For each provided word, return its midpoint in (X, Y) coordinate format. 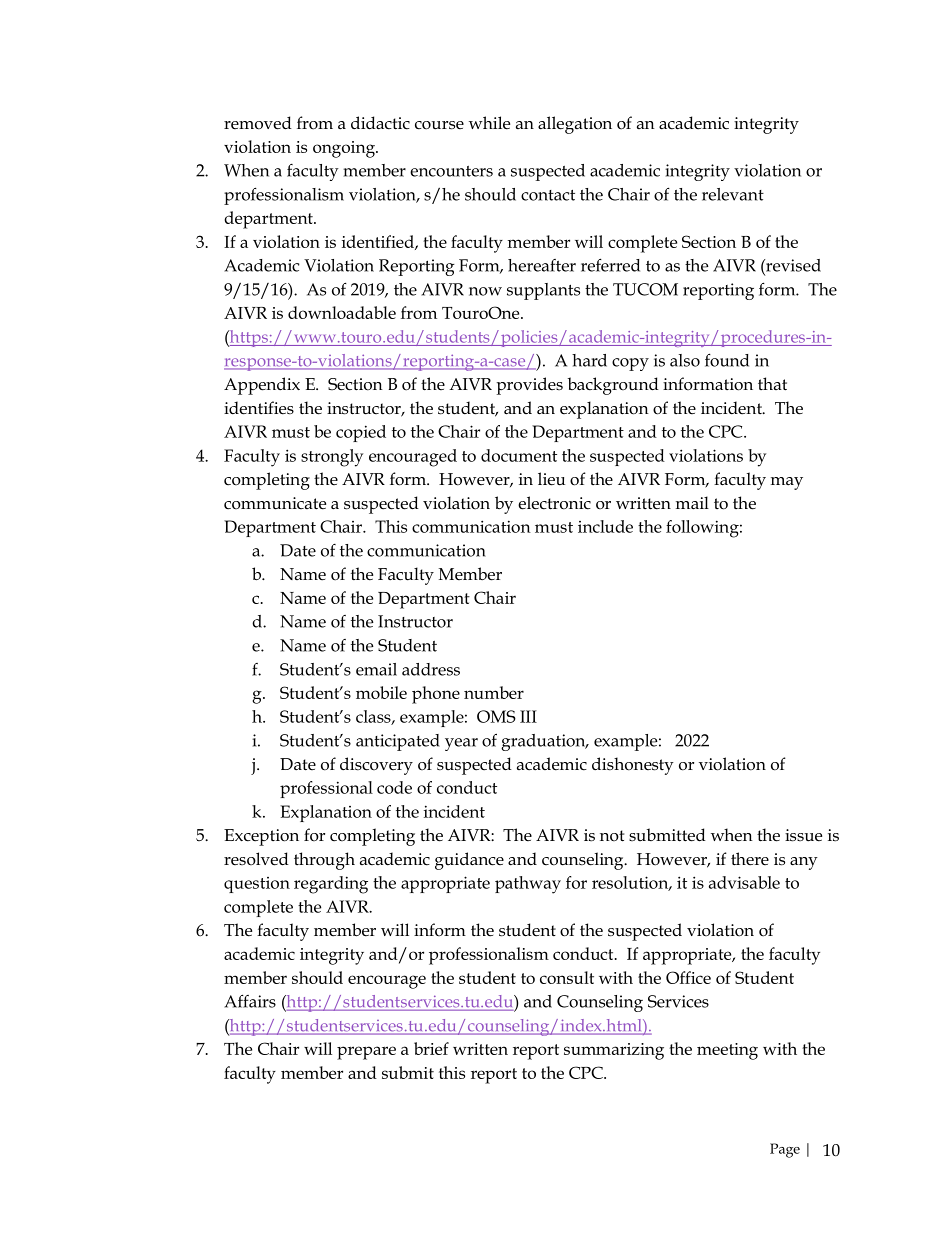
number (494, 692)
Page (785, 1150)
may (787, 483)
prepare (366, 1053)
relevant (733, 194)
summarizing (614, 1051)
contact (548, 195)
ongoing (345, 149)
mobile (381, 692)
